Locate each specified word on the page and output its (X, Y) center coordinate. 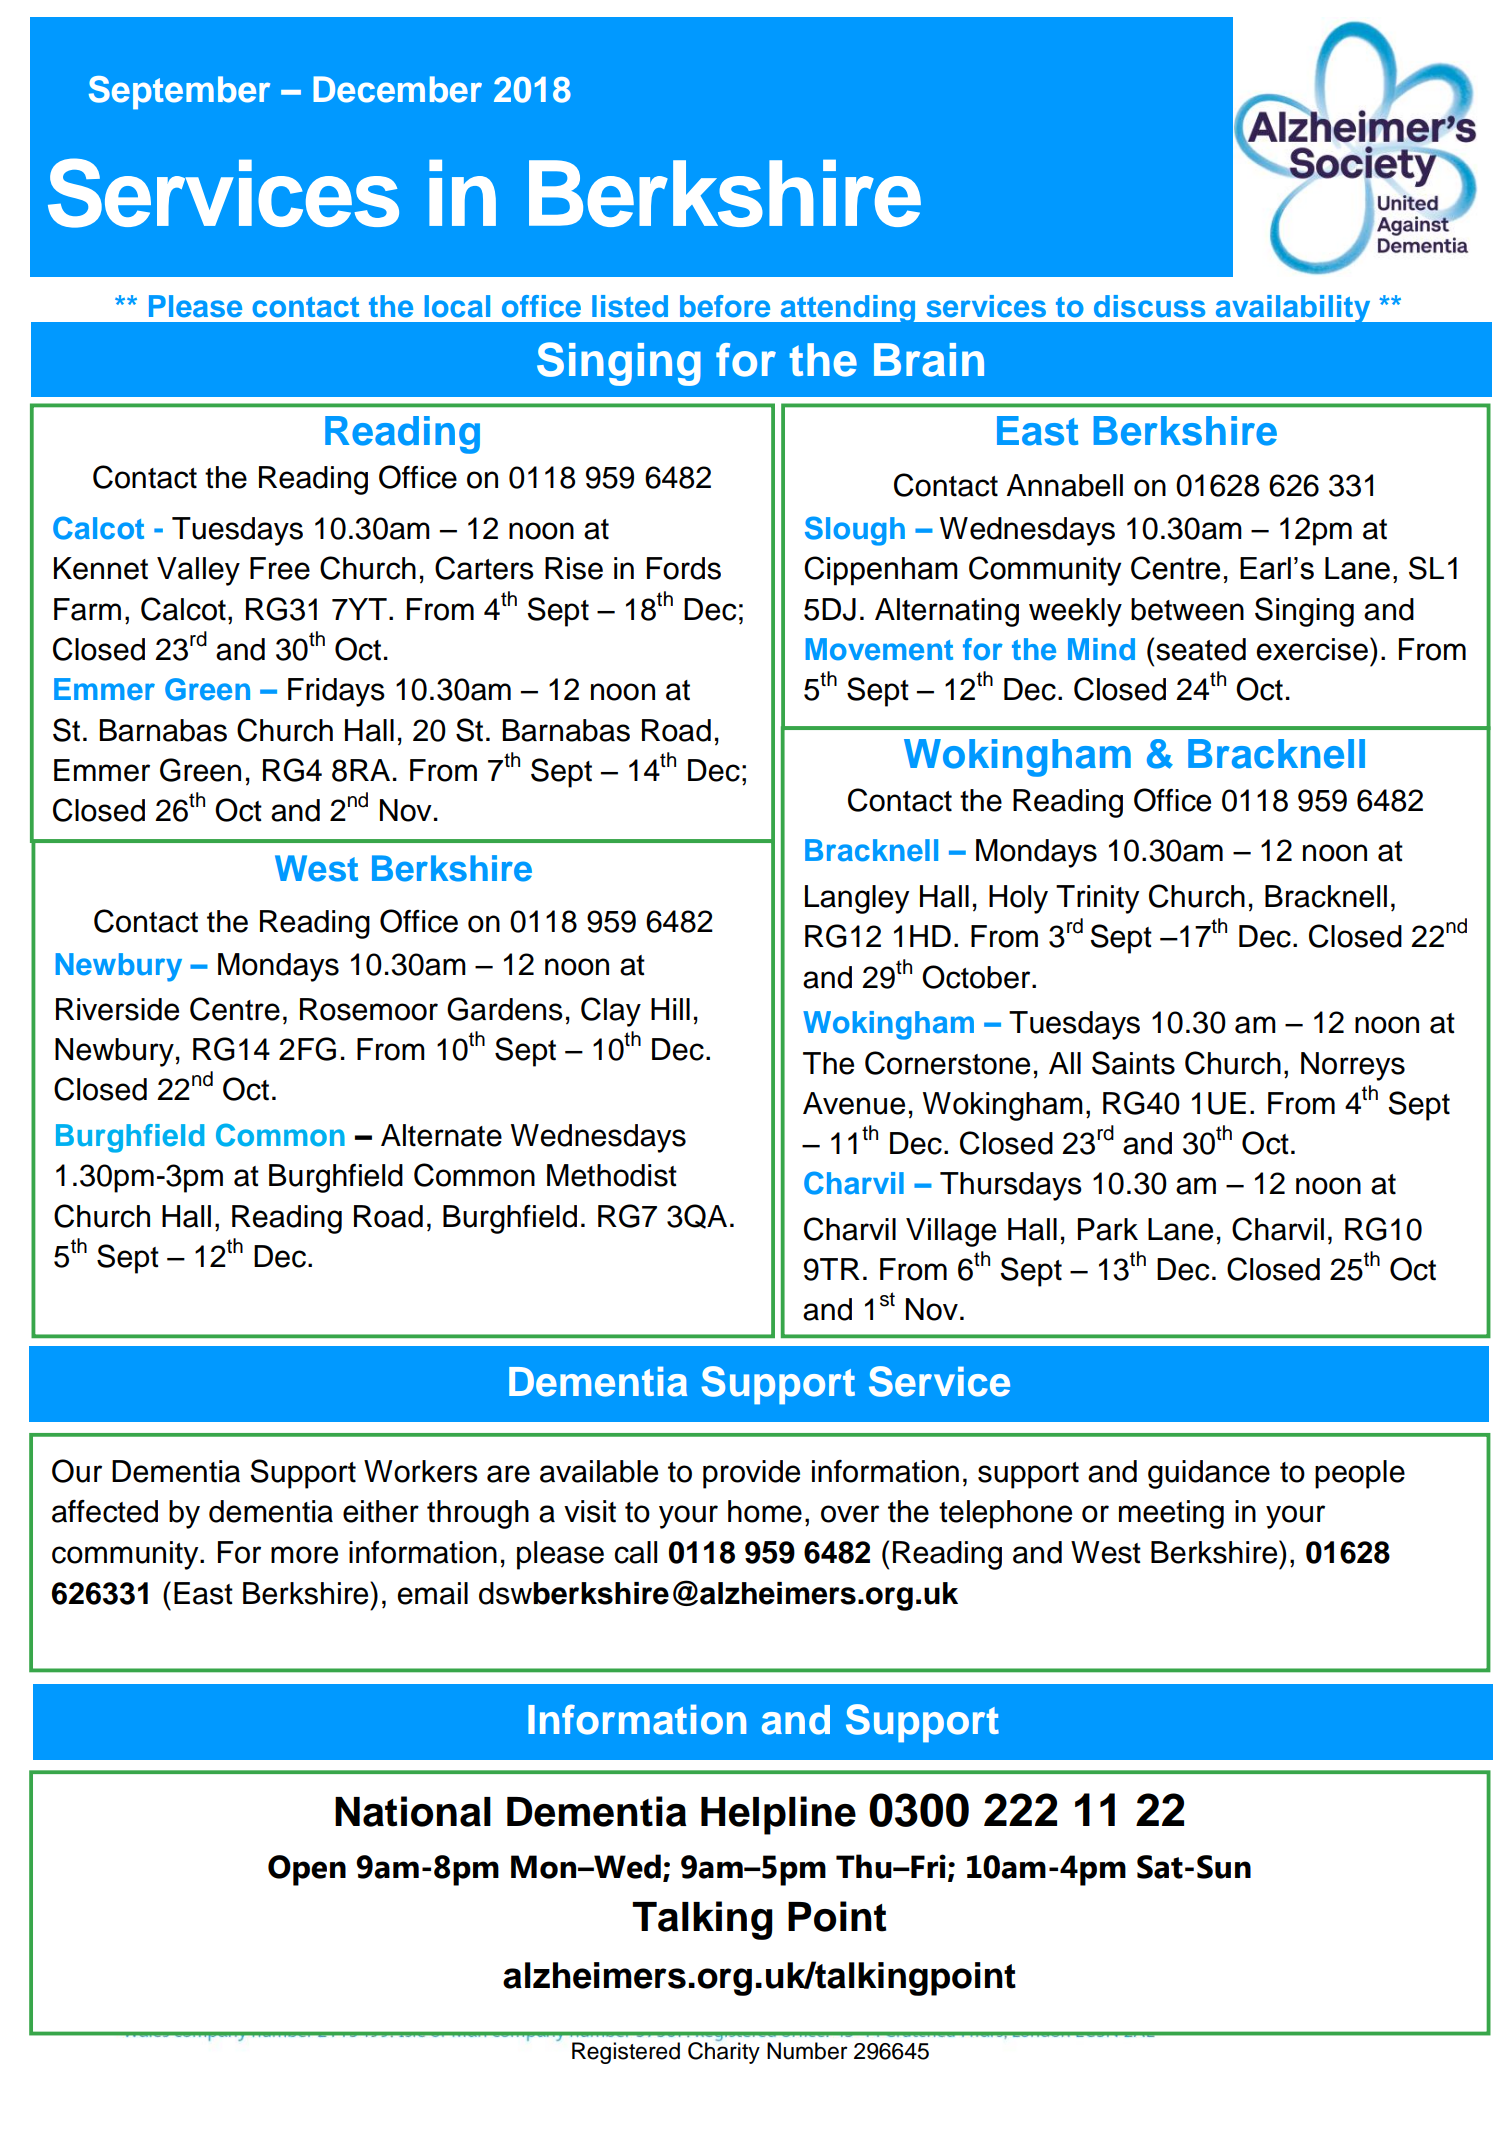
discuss (1149, 306)
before (725, 306)
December (397, 89)
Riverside (117, 1009)
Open (307, 1870)
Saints (1133, 1063)
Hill (670, 1009)
